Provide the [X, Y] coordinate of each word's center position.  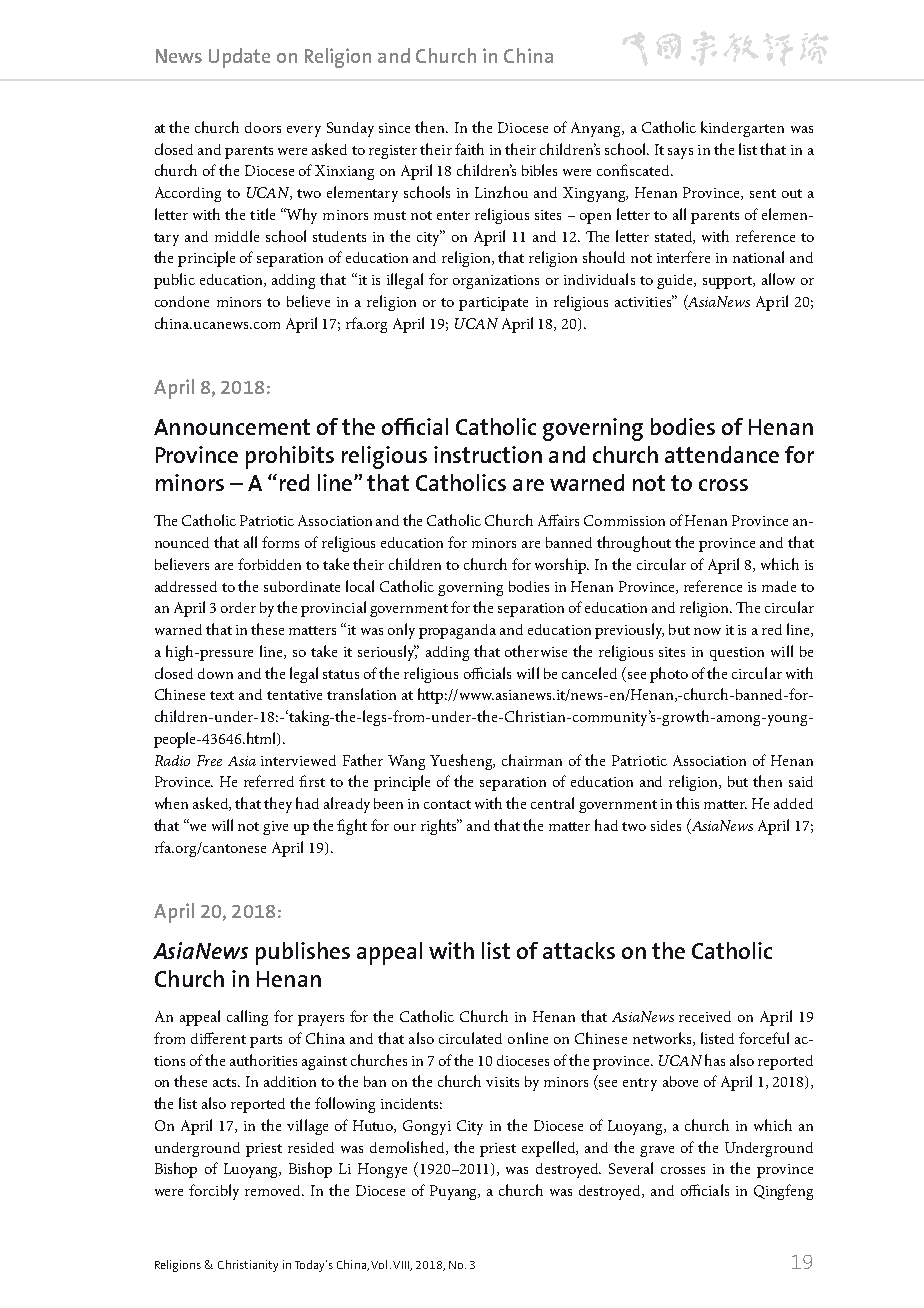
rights [440, 827]
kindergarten [742, 129]
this [687, 803]
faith [469, 149]
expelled [550, 1149]
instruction [488, 454]
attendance [722, 454]
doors [263, 127]
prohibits [290, 457]
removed [274, 1190]
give [275, 828]
